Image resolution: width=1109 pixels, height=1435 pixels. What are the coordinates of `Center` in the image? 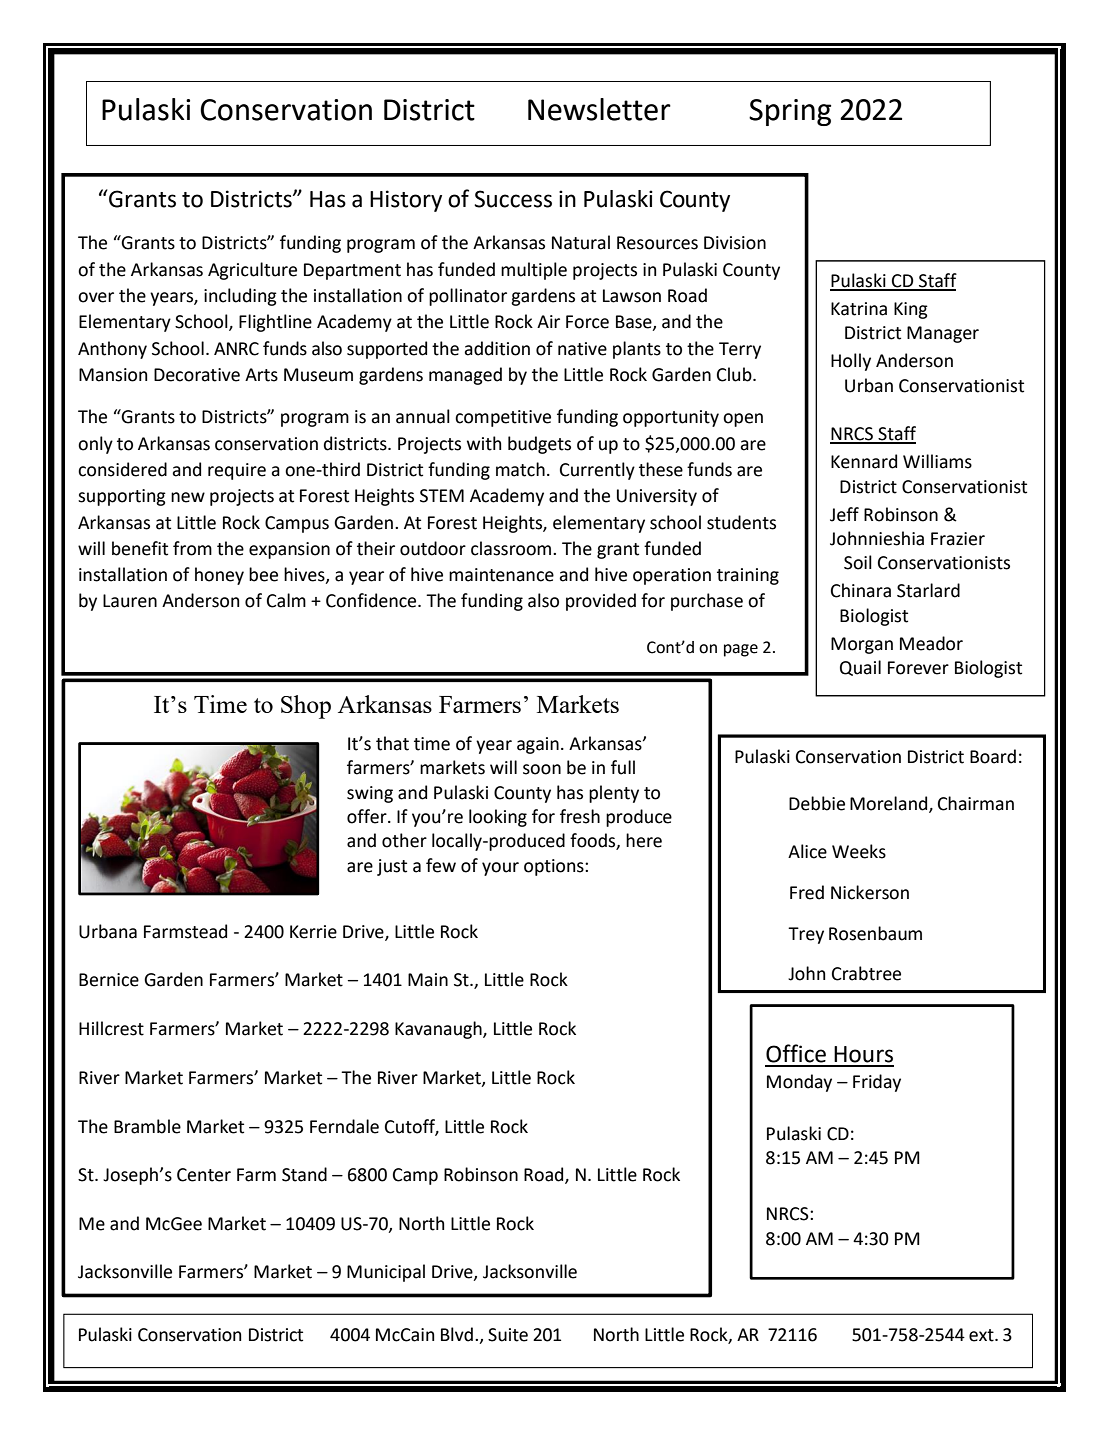 It's located at (204, 1175).
